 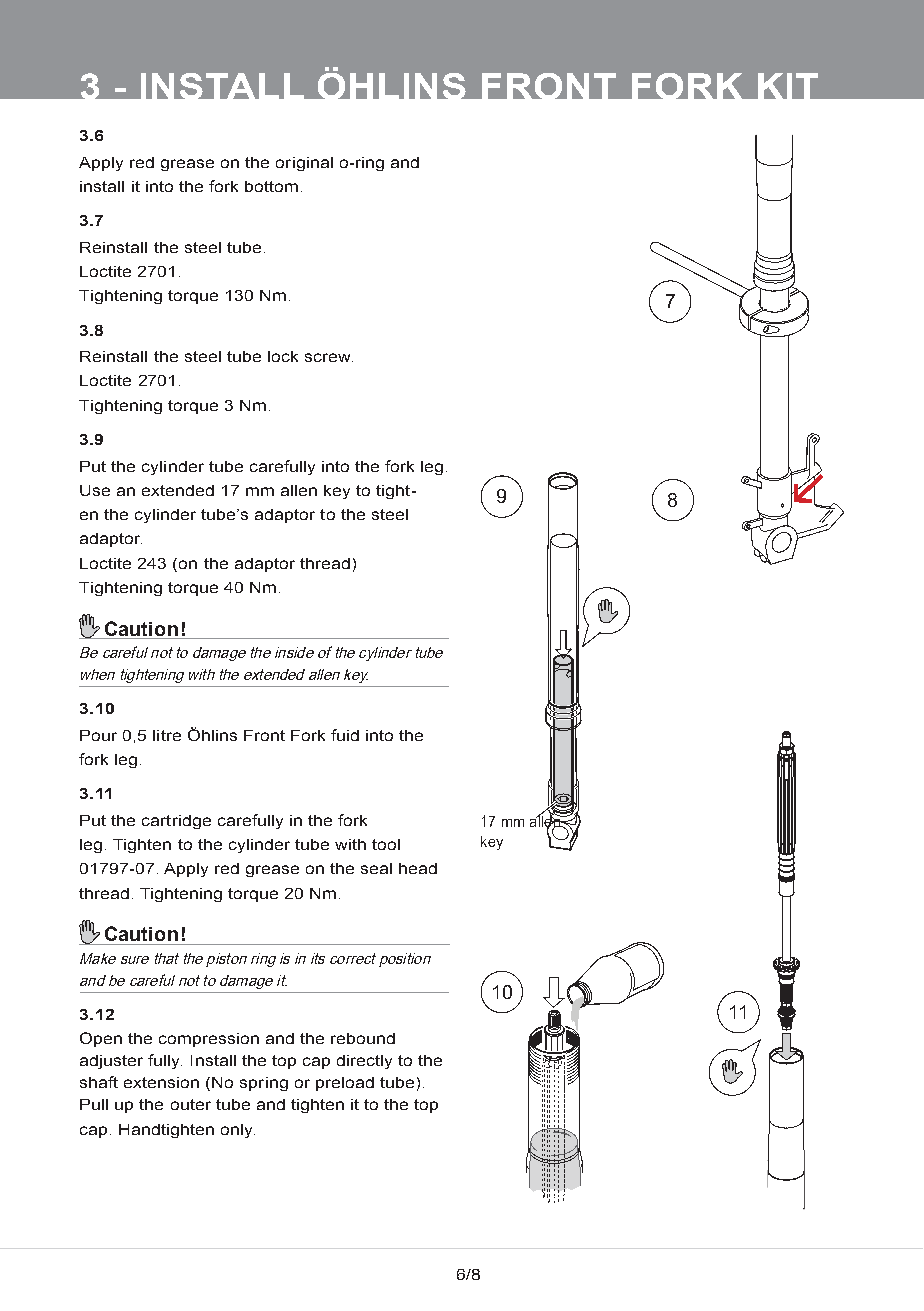 I want to click on Use, so click(x=95, y=490).
